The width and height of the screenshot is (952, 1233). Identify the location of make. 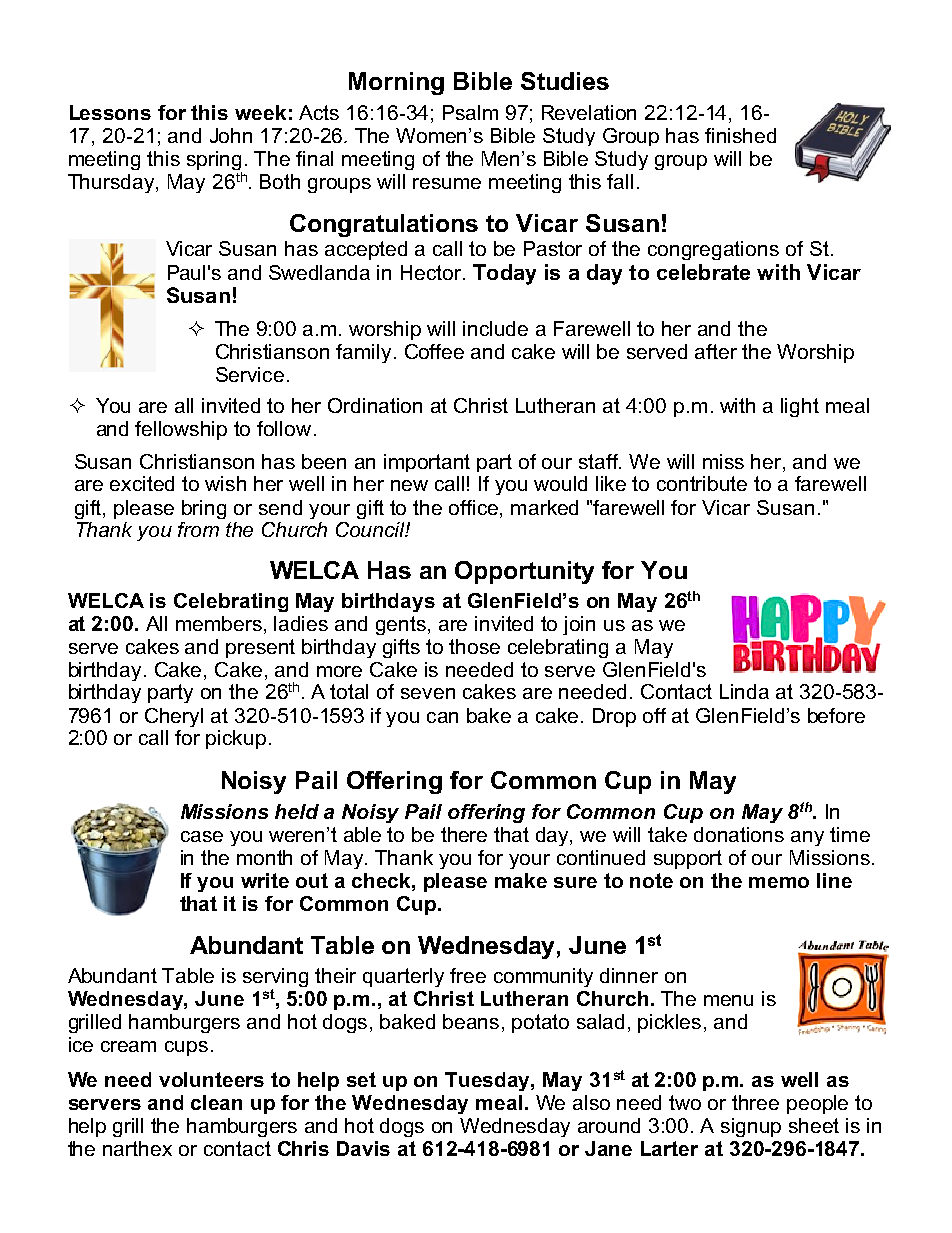
(521, 880).
